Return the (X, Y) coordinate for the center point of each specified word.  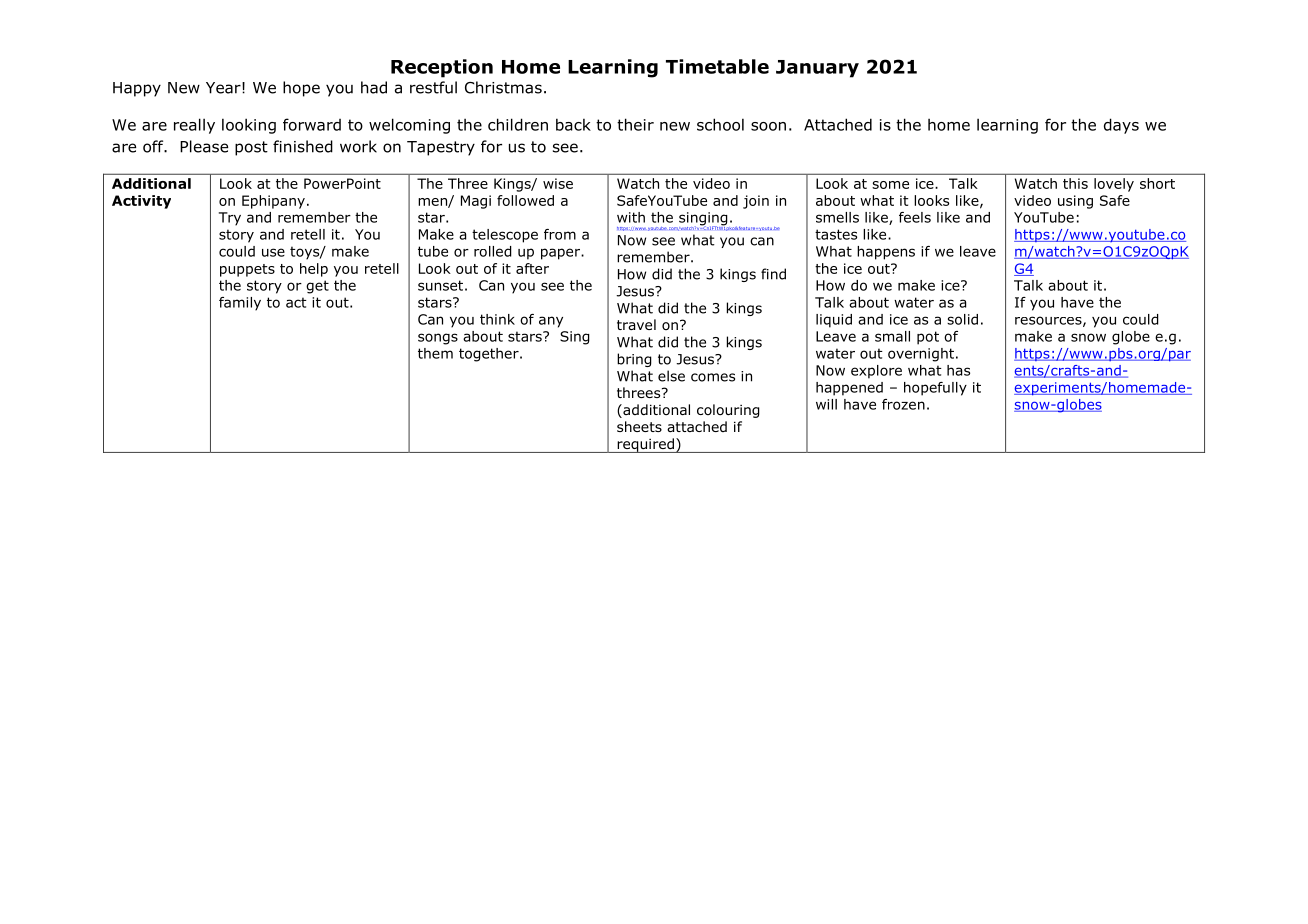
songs (438, 339)
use (273, 252)
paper (561, 254)
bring (634, 360)
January (817, 69)
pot (928, 338)
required (645, 445)
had (374, 87)
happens (886, 253)
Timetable (717, 66)
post (251, 148)
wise (558, 183)
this (1075, 183)
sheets (639, 426)
